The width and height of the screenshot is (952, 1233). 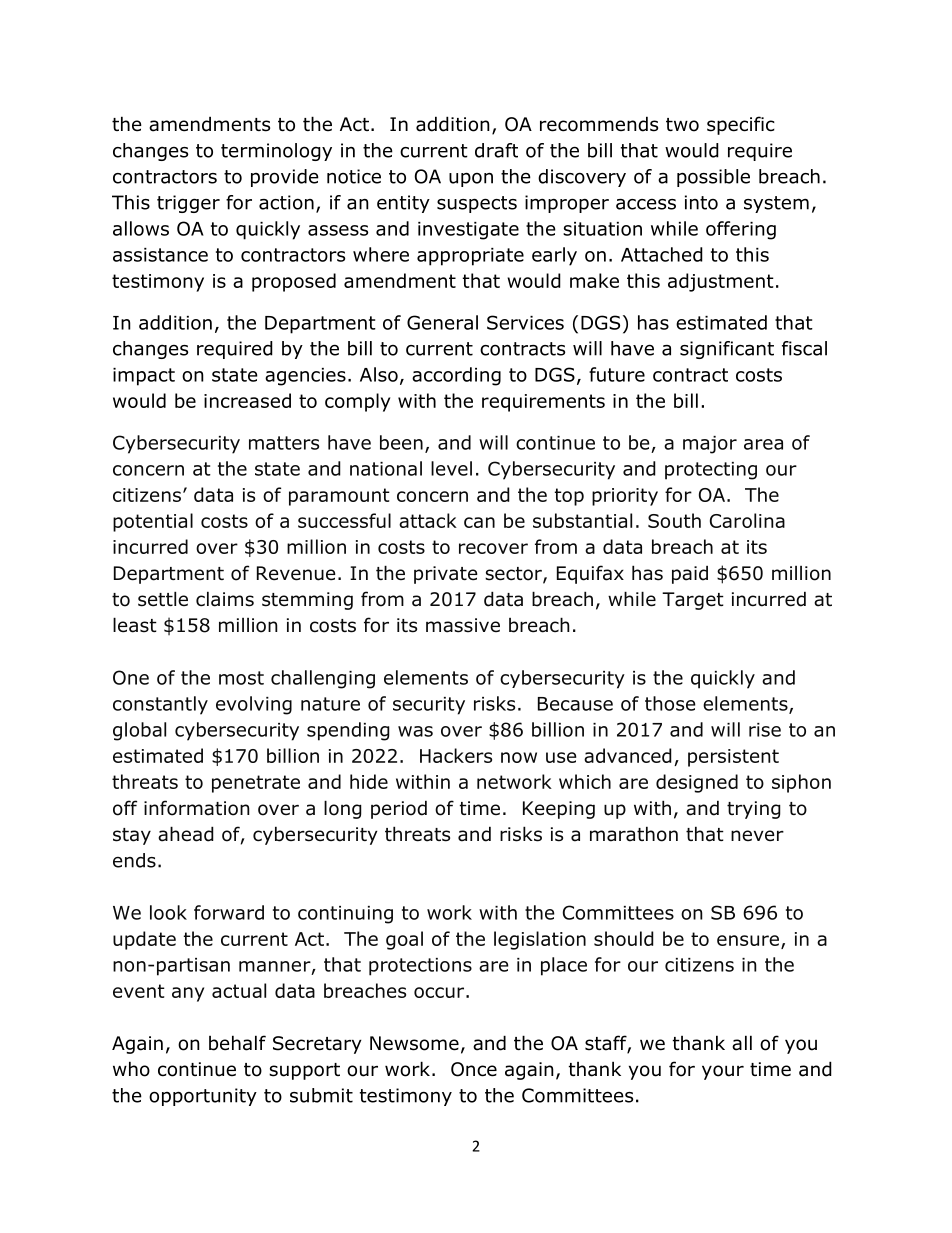 What do you see at coordinates (723, 1072) in the screenshot?
I see `your` at bounding box center [723, 1072].
